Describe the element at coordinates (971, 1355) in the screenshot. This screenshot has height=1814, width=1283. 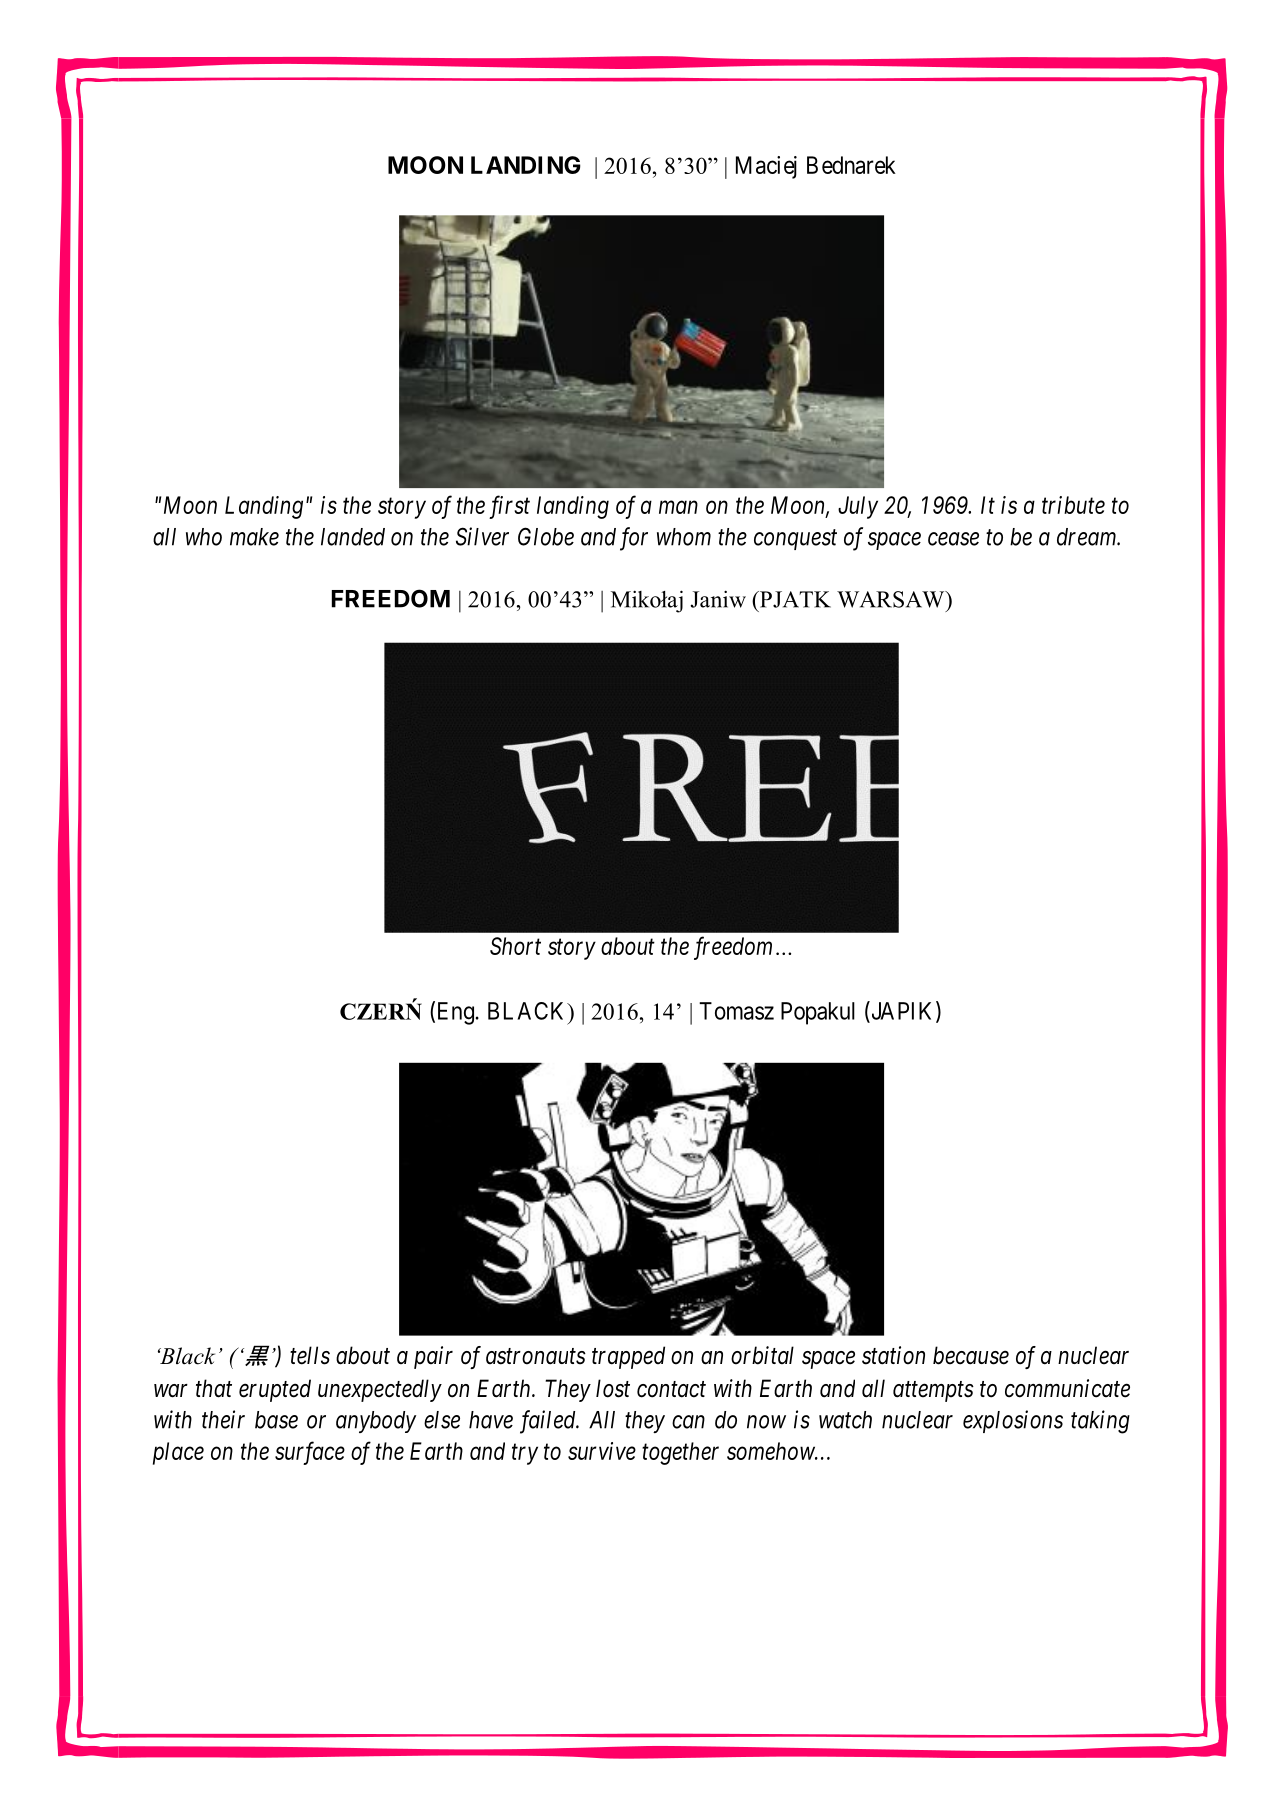
I see `because` at that location.
